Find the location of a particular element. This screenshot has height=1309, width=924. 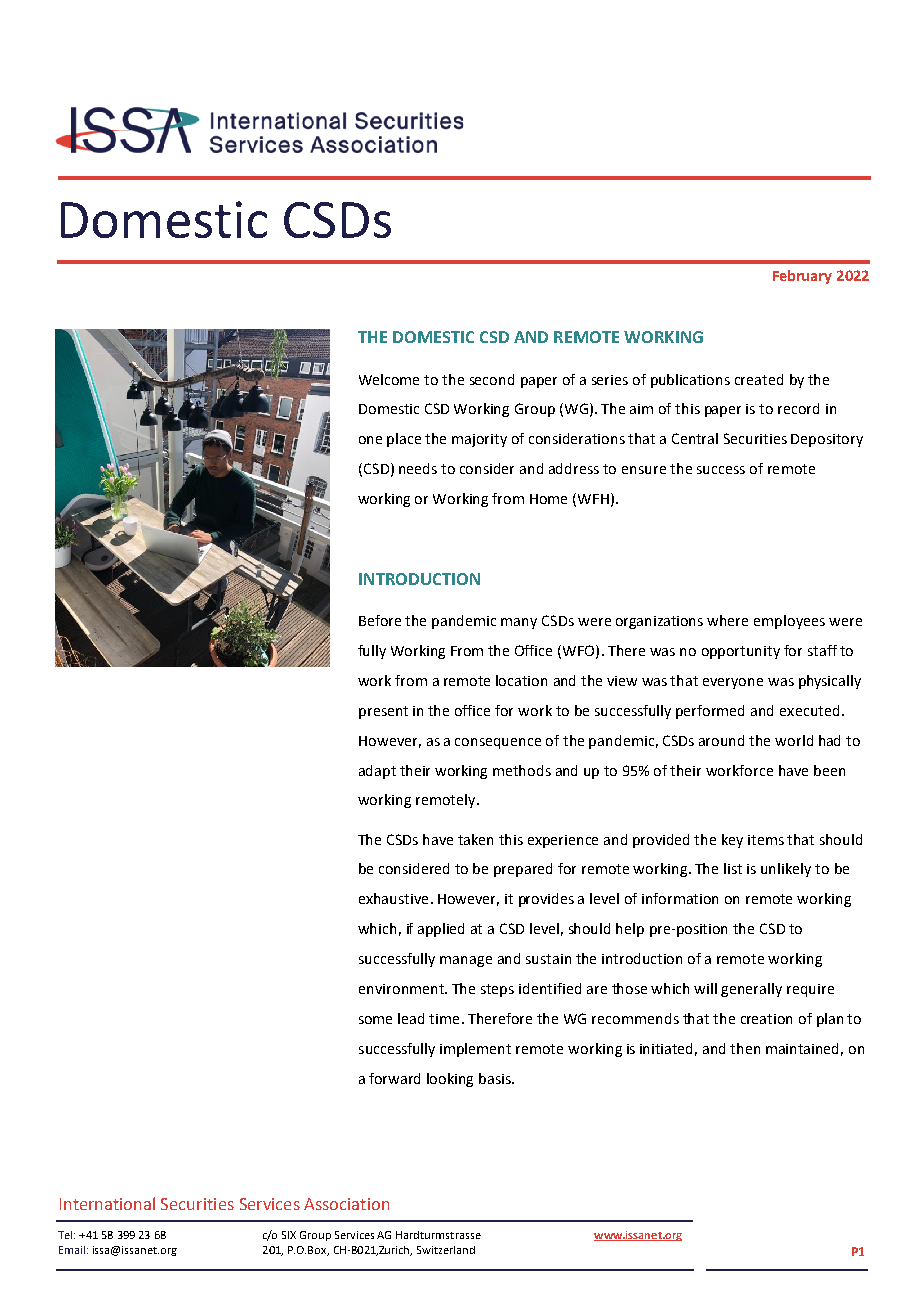

generally is located at coordinates (751, 990).
